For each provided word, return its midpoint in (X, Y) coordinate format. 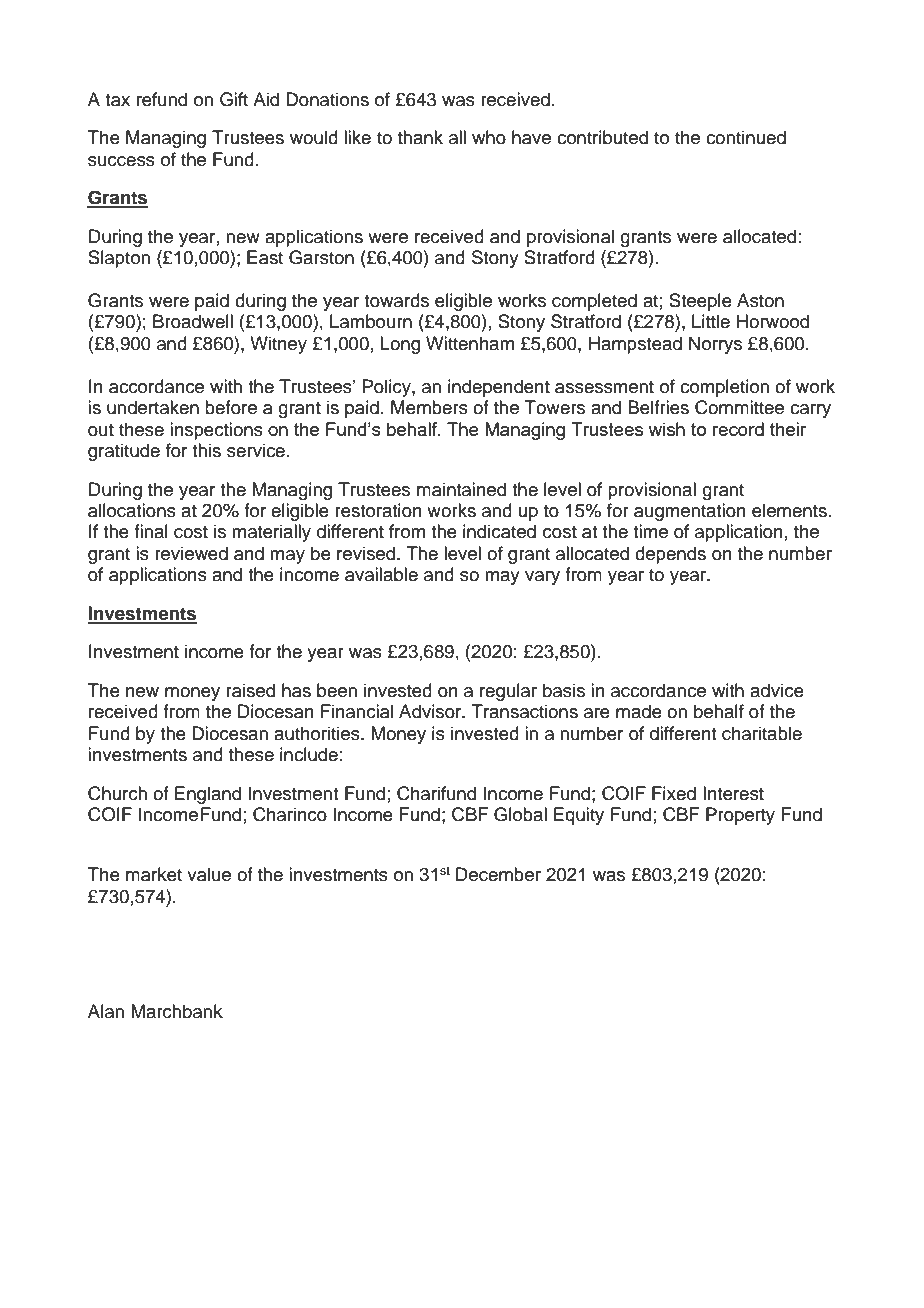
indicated (499, 531)
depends (670, 555)
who (489, 137)
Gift (234, 99)
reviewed (191, 553)
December (498, 874)
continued (746, 137)
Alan (106, 1011)
